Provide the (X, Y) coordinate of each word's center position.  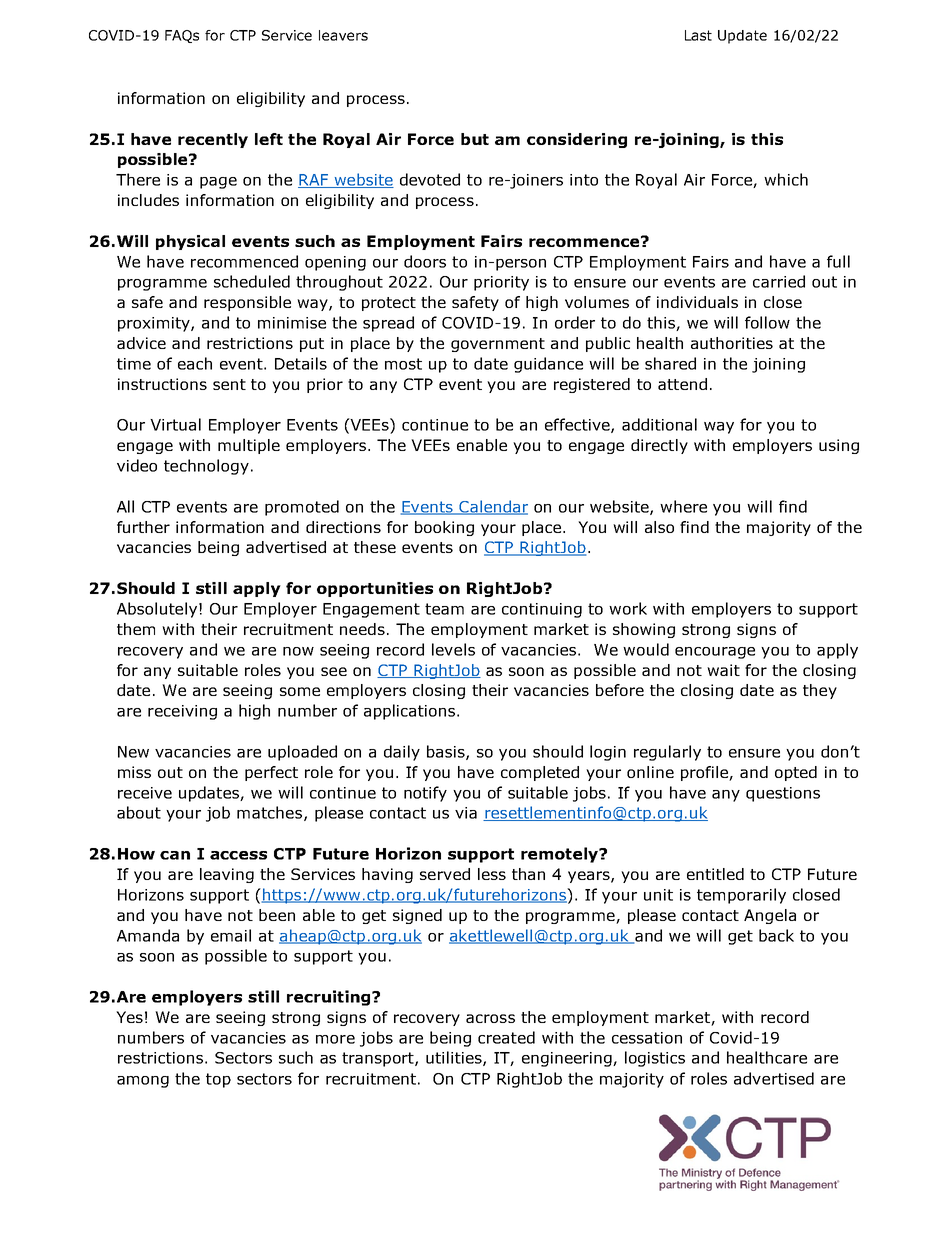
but (475, 139)
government (498, 345)
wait (723, 670)
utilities (455, 1058)
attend (682, 384)
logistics (655, 1059)
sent (229, 384)
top (218, 1080)
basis (447, 752)
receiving (182, 712)
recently (213, 140)
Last (698, 35)
